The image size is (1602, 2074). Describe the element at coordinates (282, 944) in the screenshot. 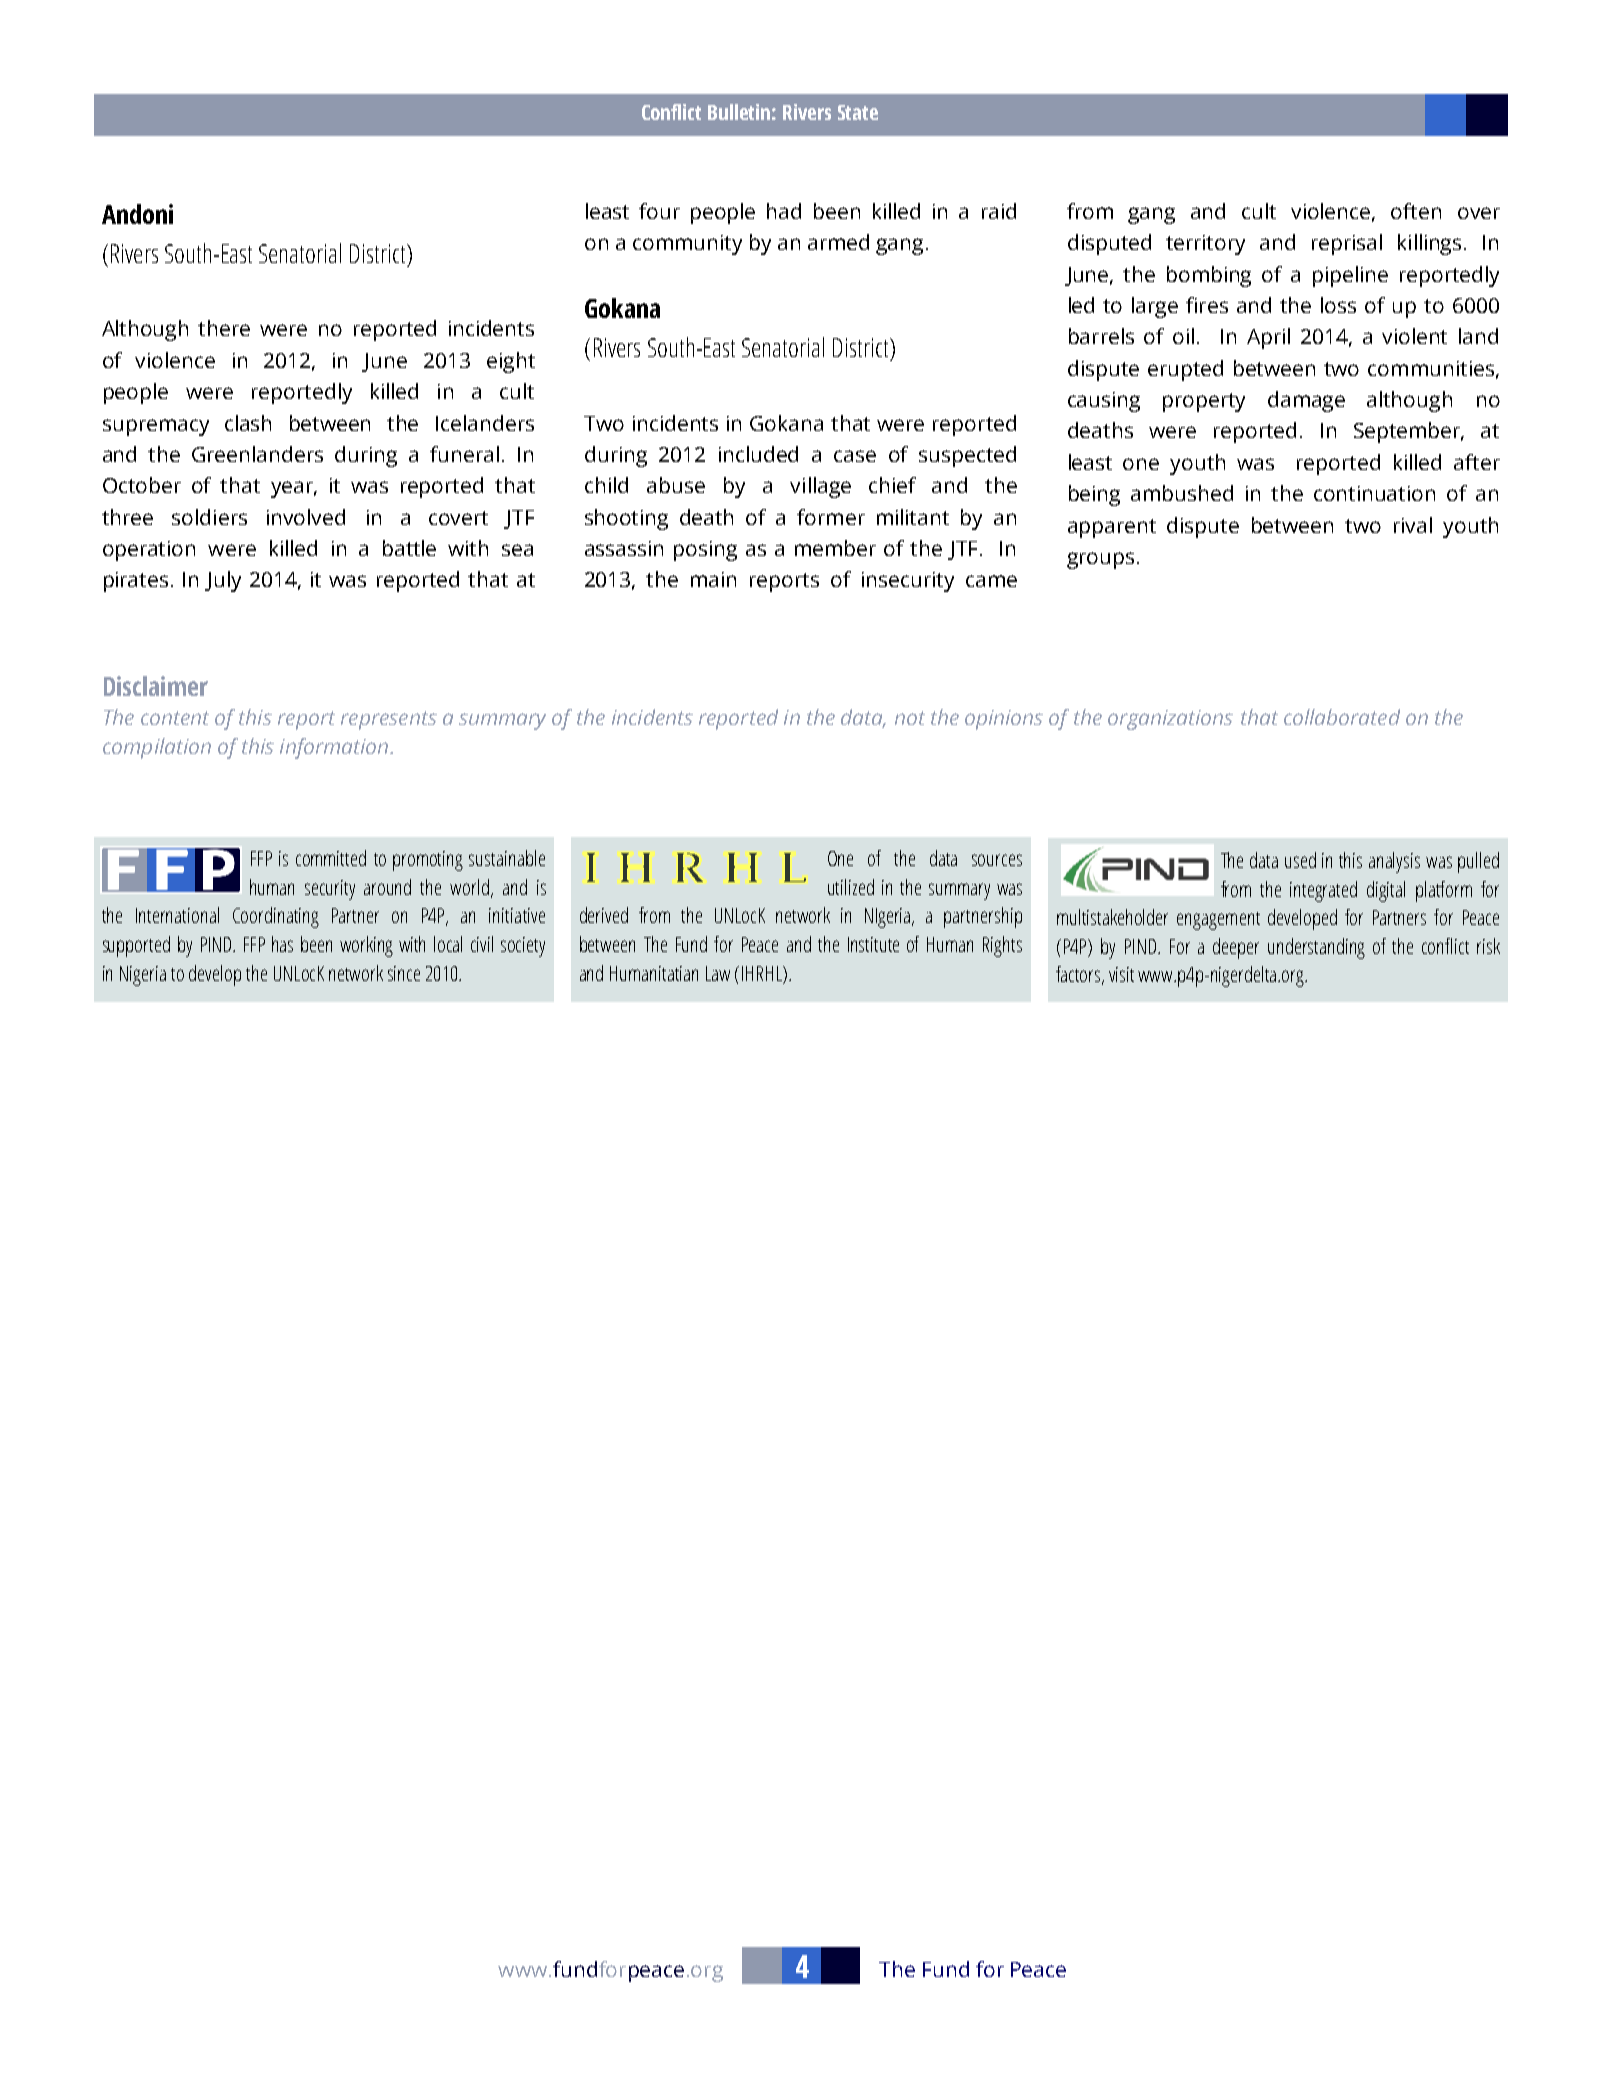

I see `has` at that location.
